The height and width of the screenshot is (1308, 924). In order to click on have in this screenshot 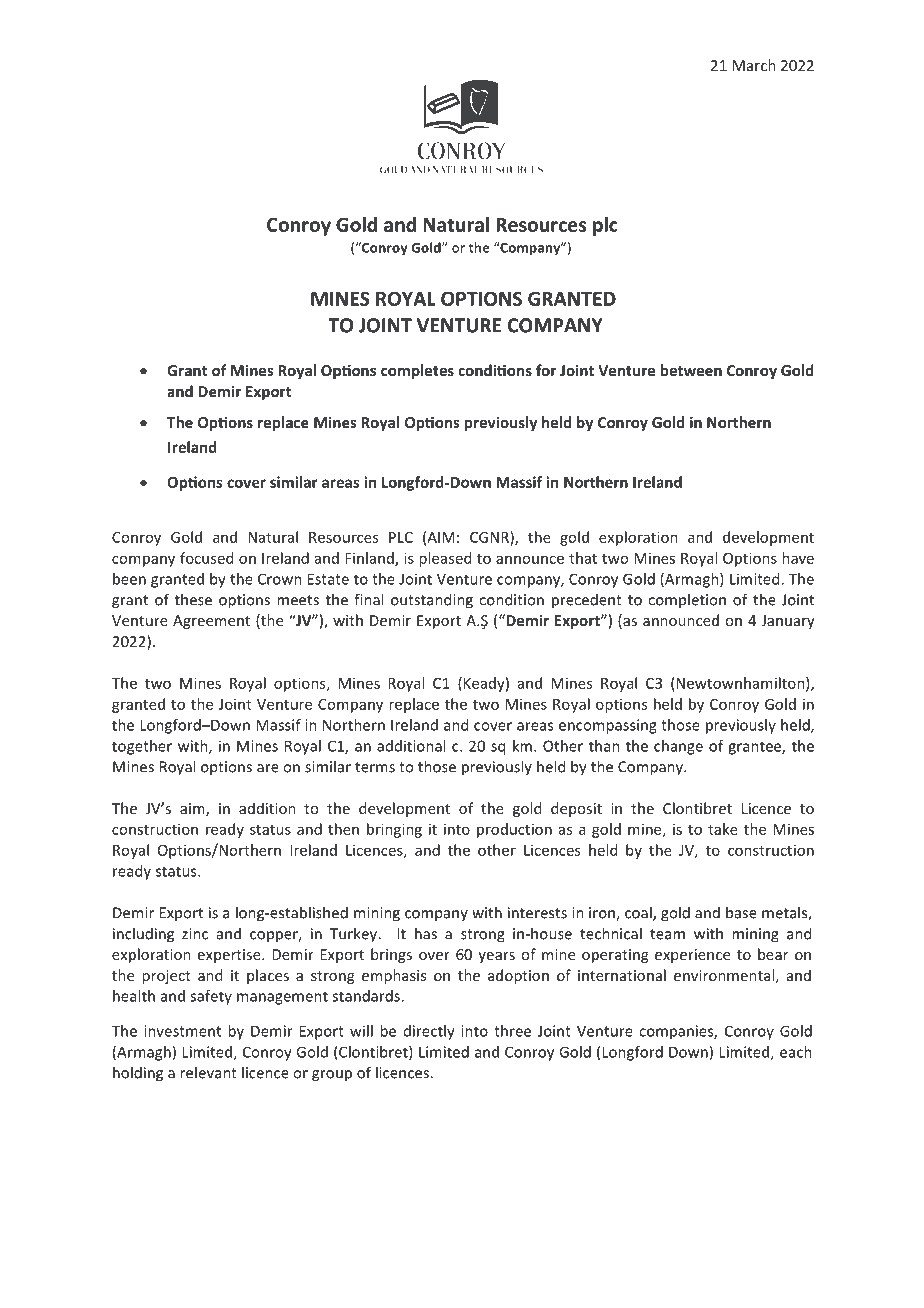, I will do `click(798, 558)`.
